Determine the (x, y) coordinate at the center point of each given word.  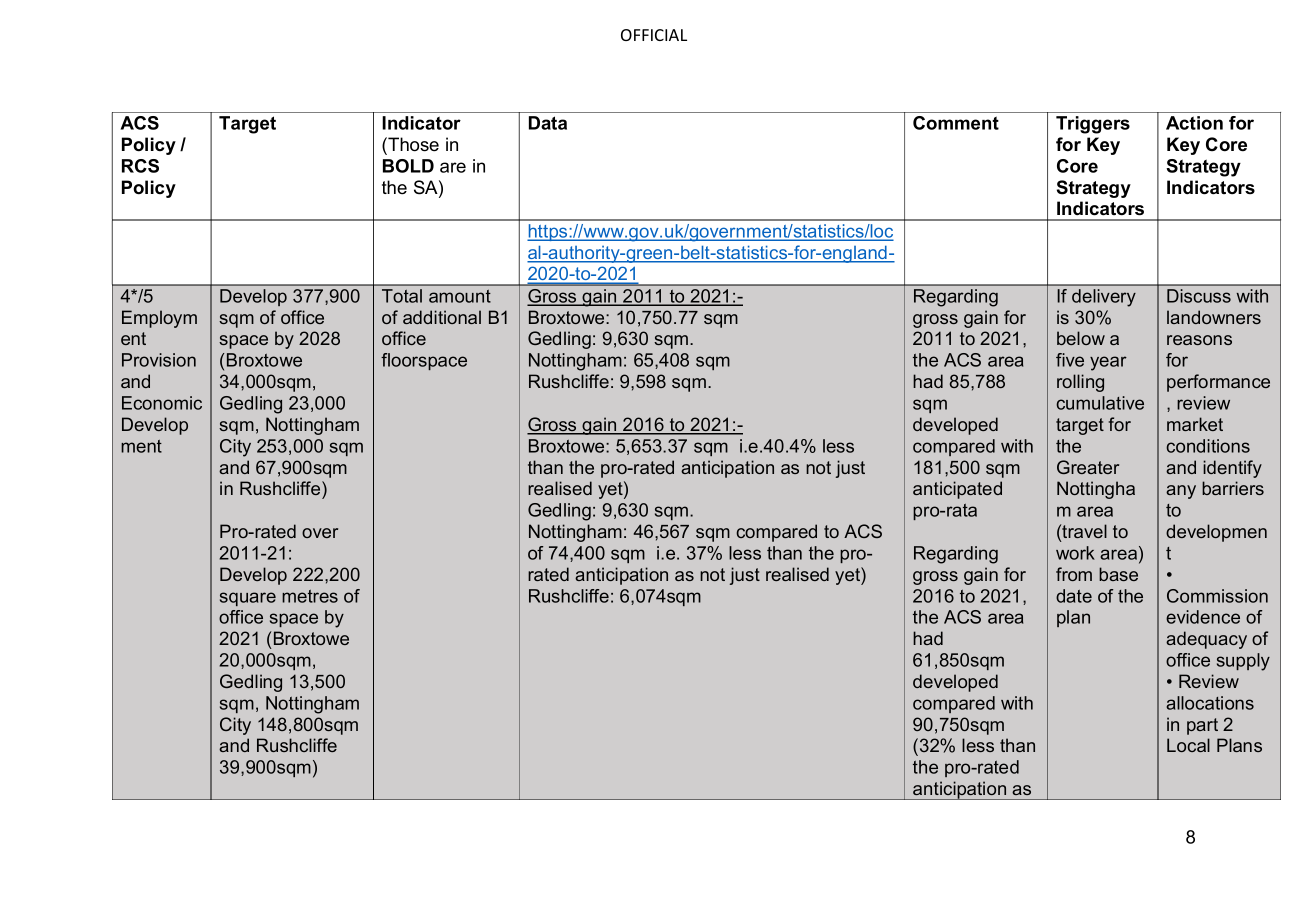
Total (402, 296)
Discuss (1199, 296)
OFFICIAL (654, 35)
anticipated (957, 490)
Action (1194, 123)
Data (548, 123)
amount (460, 296)
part (1202, 726)
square (248, 599)
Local (1188, 745)
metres (310, 596)
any (1181, 492)
